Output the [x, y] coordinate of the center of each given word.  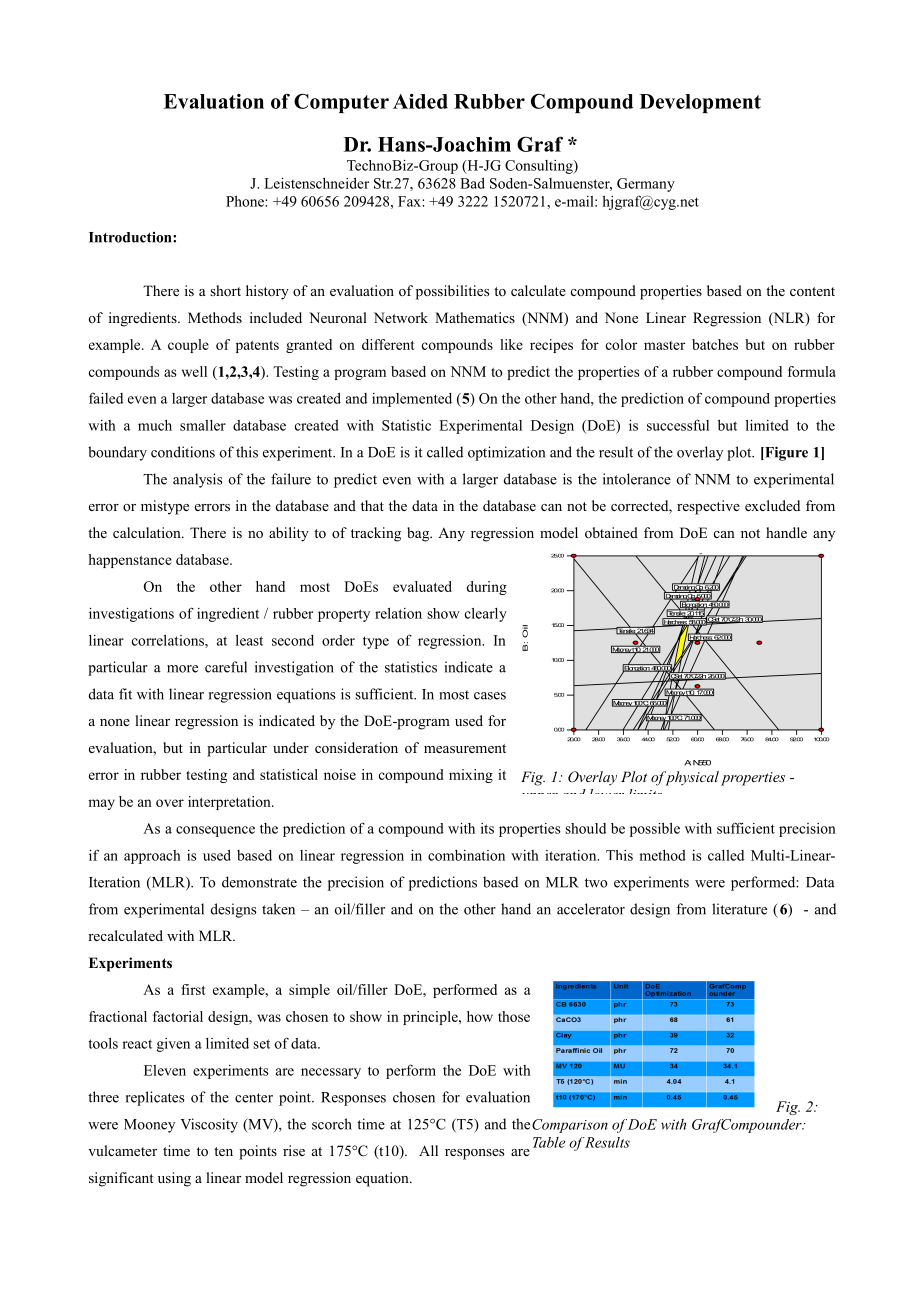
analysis [198, 480]
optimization [506, 453]
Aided [420, 101]
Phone [246, 201]
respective [708, 507]
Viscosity [209, 1125]
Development [700, 103]
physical [691, 778]
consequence [215, 831]
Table [549, 1142]
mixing [471, 776]
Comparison [570, 1126]
